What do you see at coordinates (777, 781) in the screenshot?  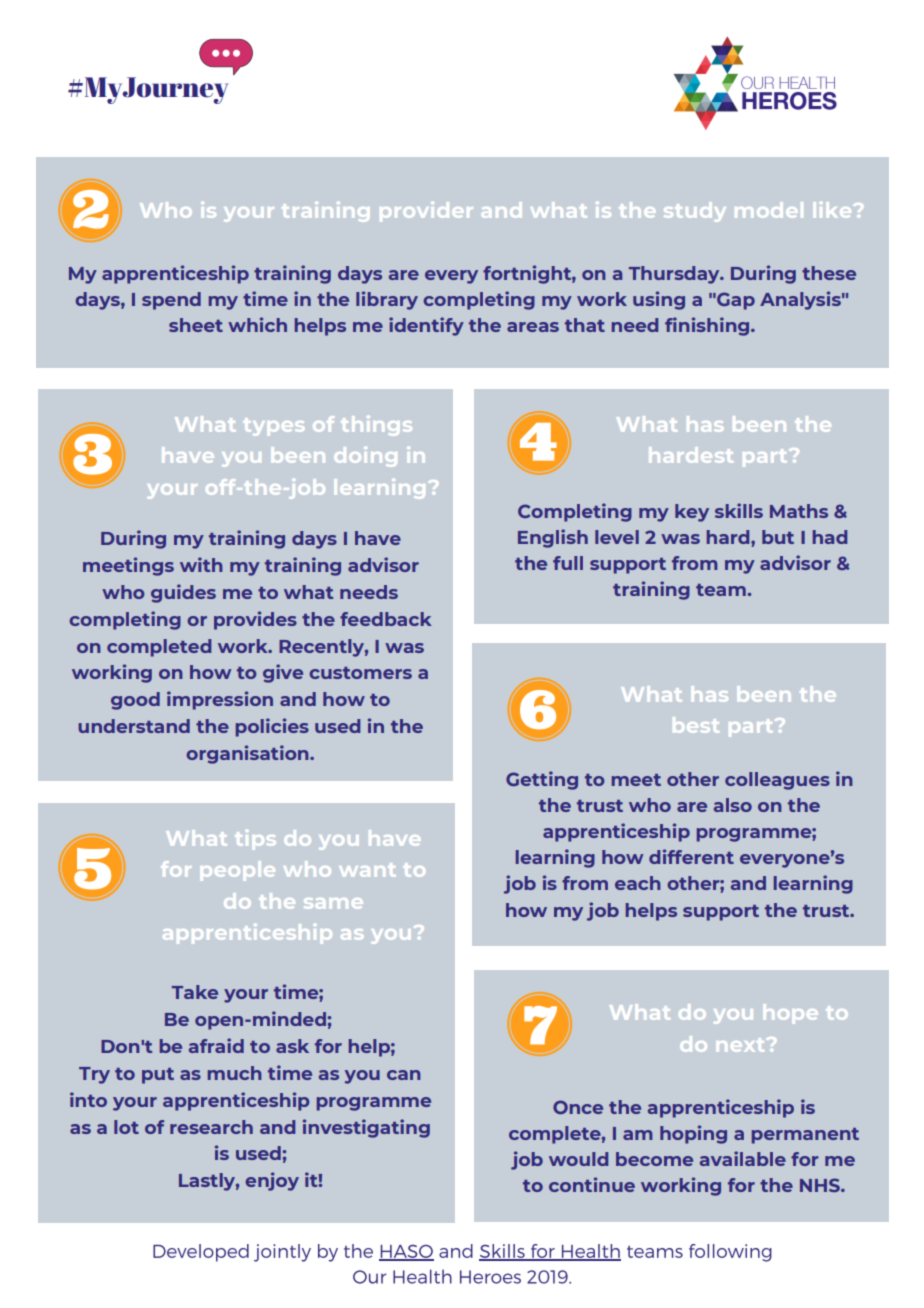 I see `colleagues` at bounding box center [777, 781].
